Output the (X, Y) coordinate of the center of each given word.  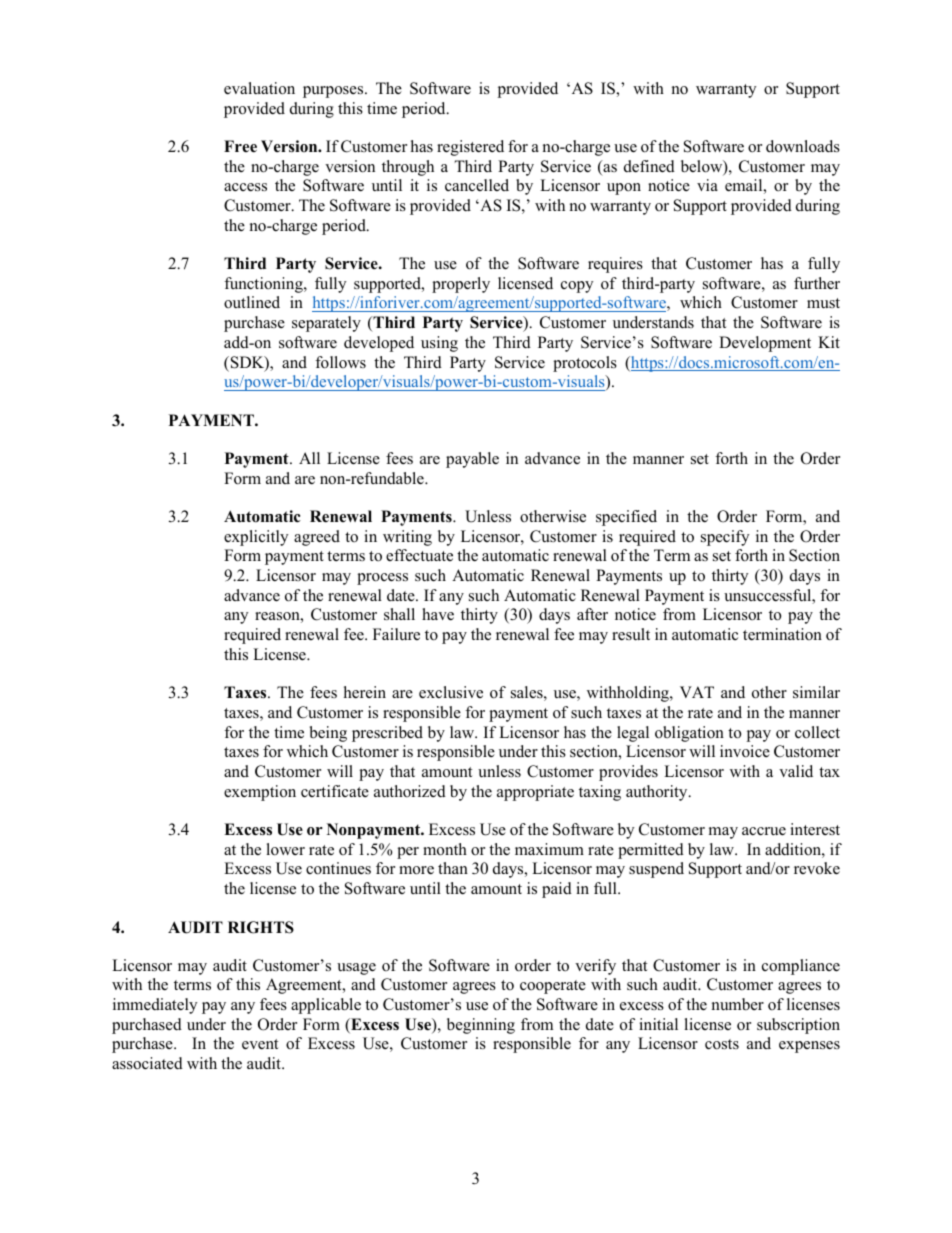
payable (472, 460)
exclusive (451, 692)
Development (765, 344)
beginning (481, 1026)
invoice (745, 751)
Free (240, 146)
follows (340, 362)
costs (722, 1044)
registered (470, 148)
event (260, 1044)
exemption (260, 793)
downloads (803, 146)
